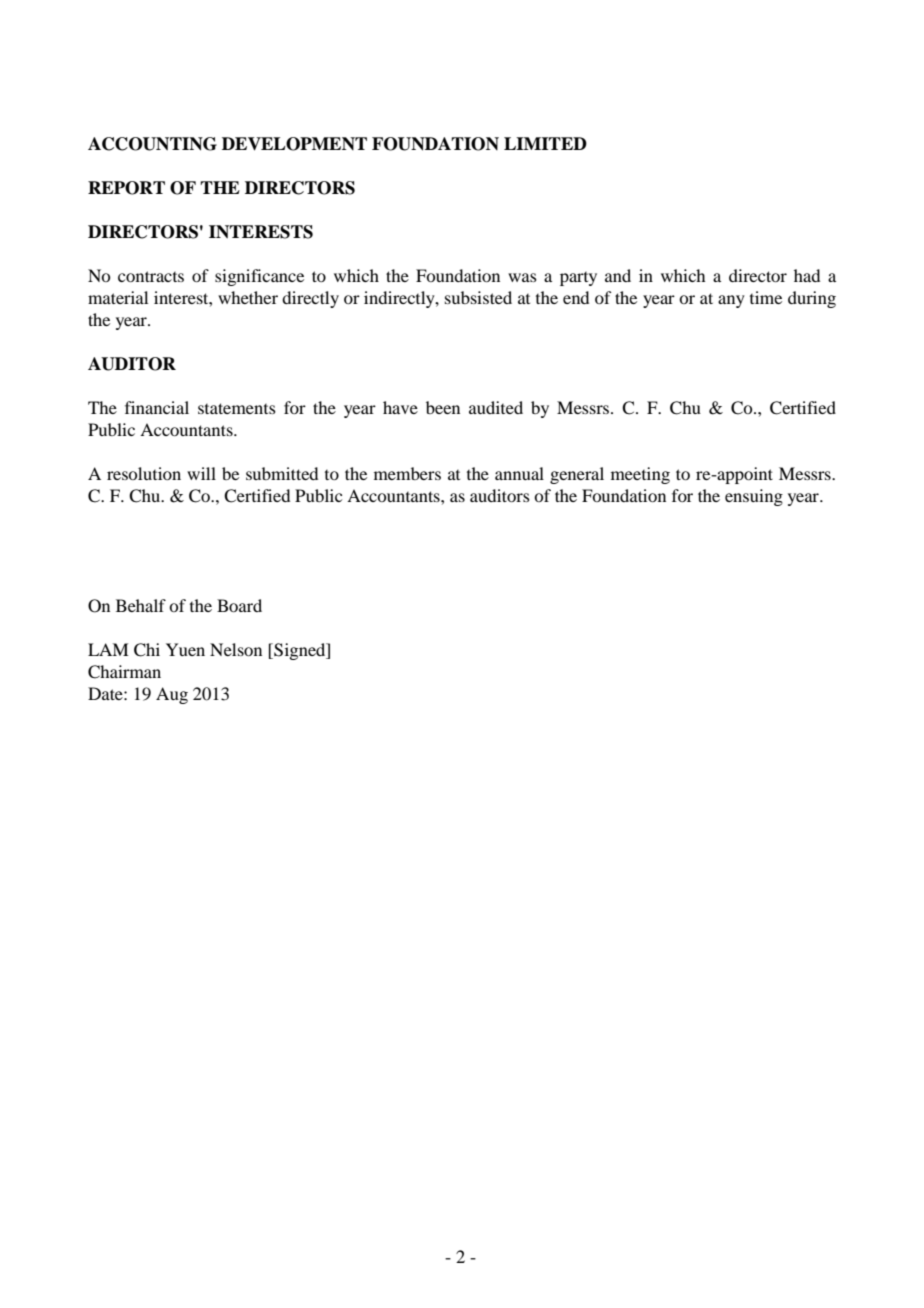 This image has height=1308, width=924. Describe the element at coordinates (152, 144) in the image. I see `ACCOUNTING` at that location.
